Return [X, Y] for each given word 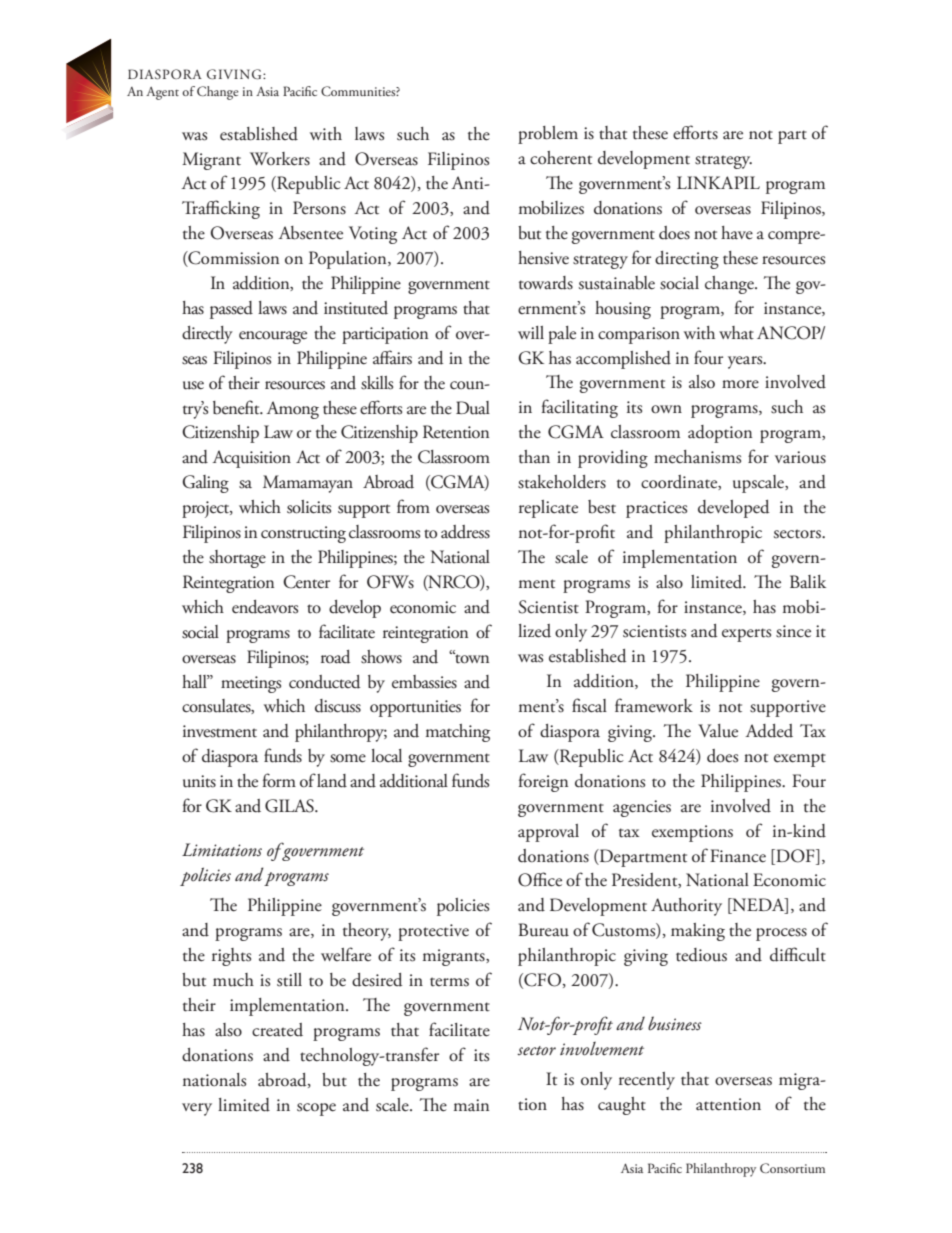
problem [548, 135]
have [737, 233]
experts [746, 635]
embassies [424, 682]
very [197, 1109]
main [471, 1105]
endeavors [265, 607]
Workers [280, 159]
